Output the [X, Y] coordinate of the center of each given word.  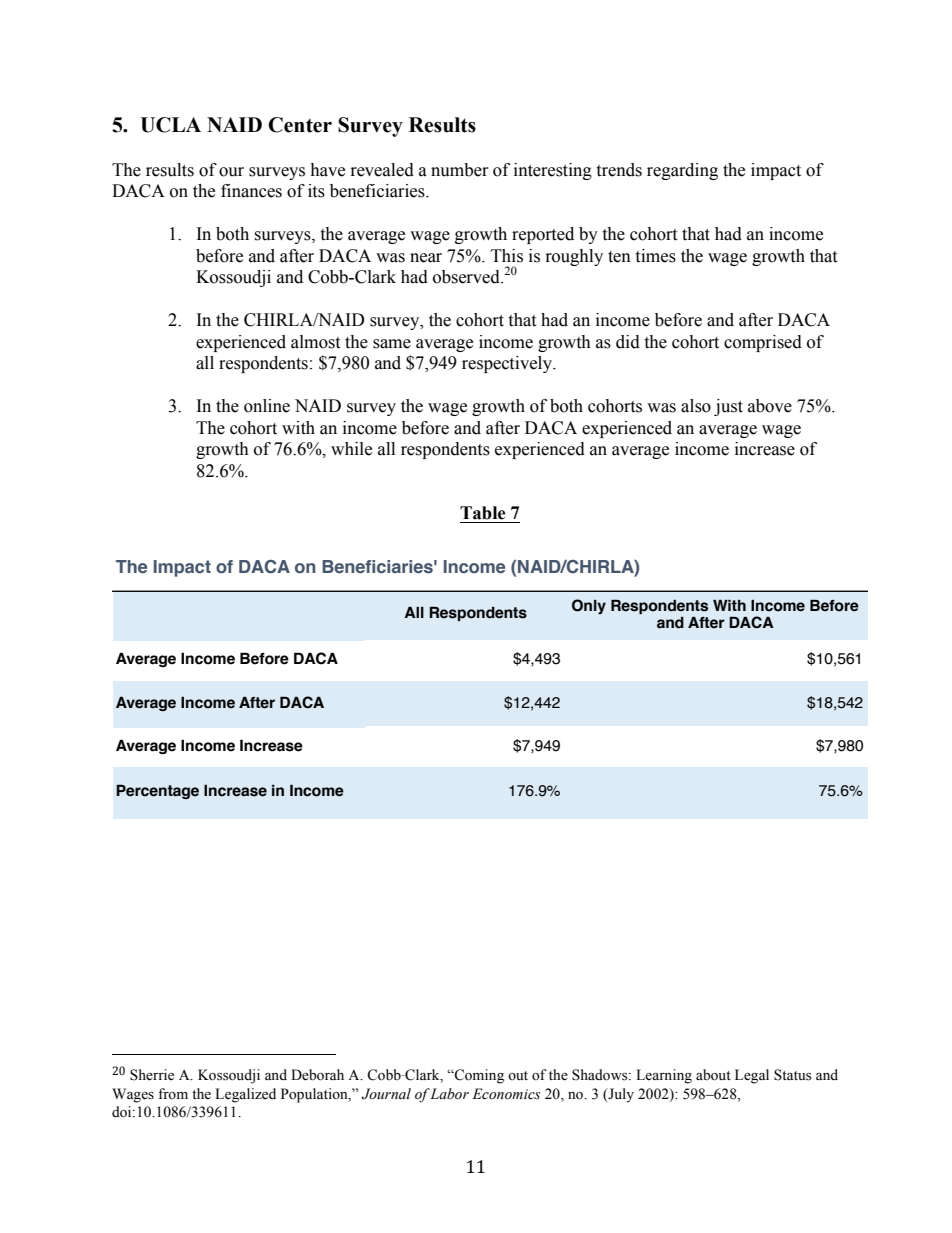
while [351, 449]
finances [251, 191]
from [173, 1093]
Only [589, 606]
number [460, 170]
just [728, 407]
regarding [682, 171]
